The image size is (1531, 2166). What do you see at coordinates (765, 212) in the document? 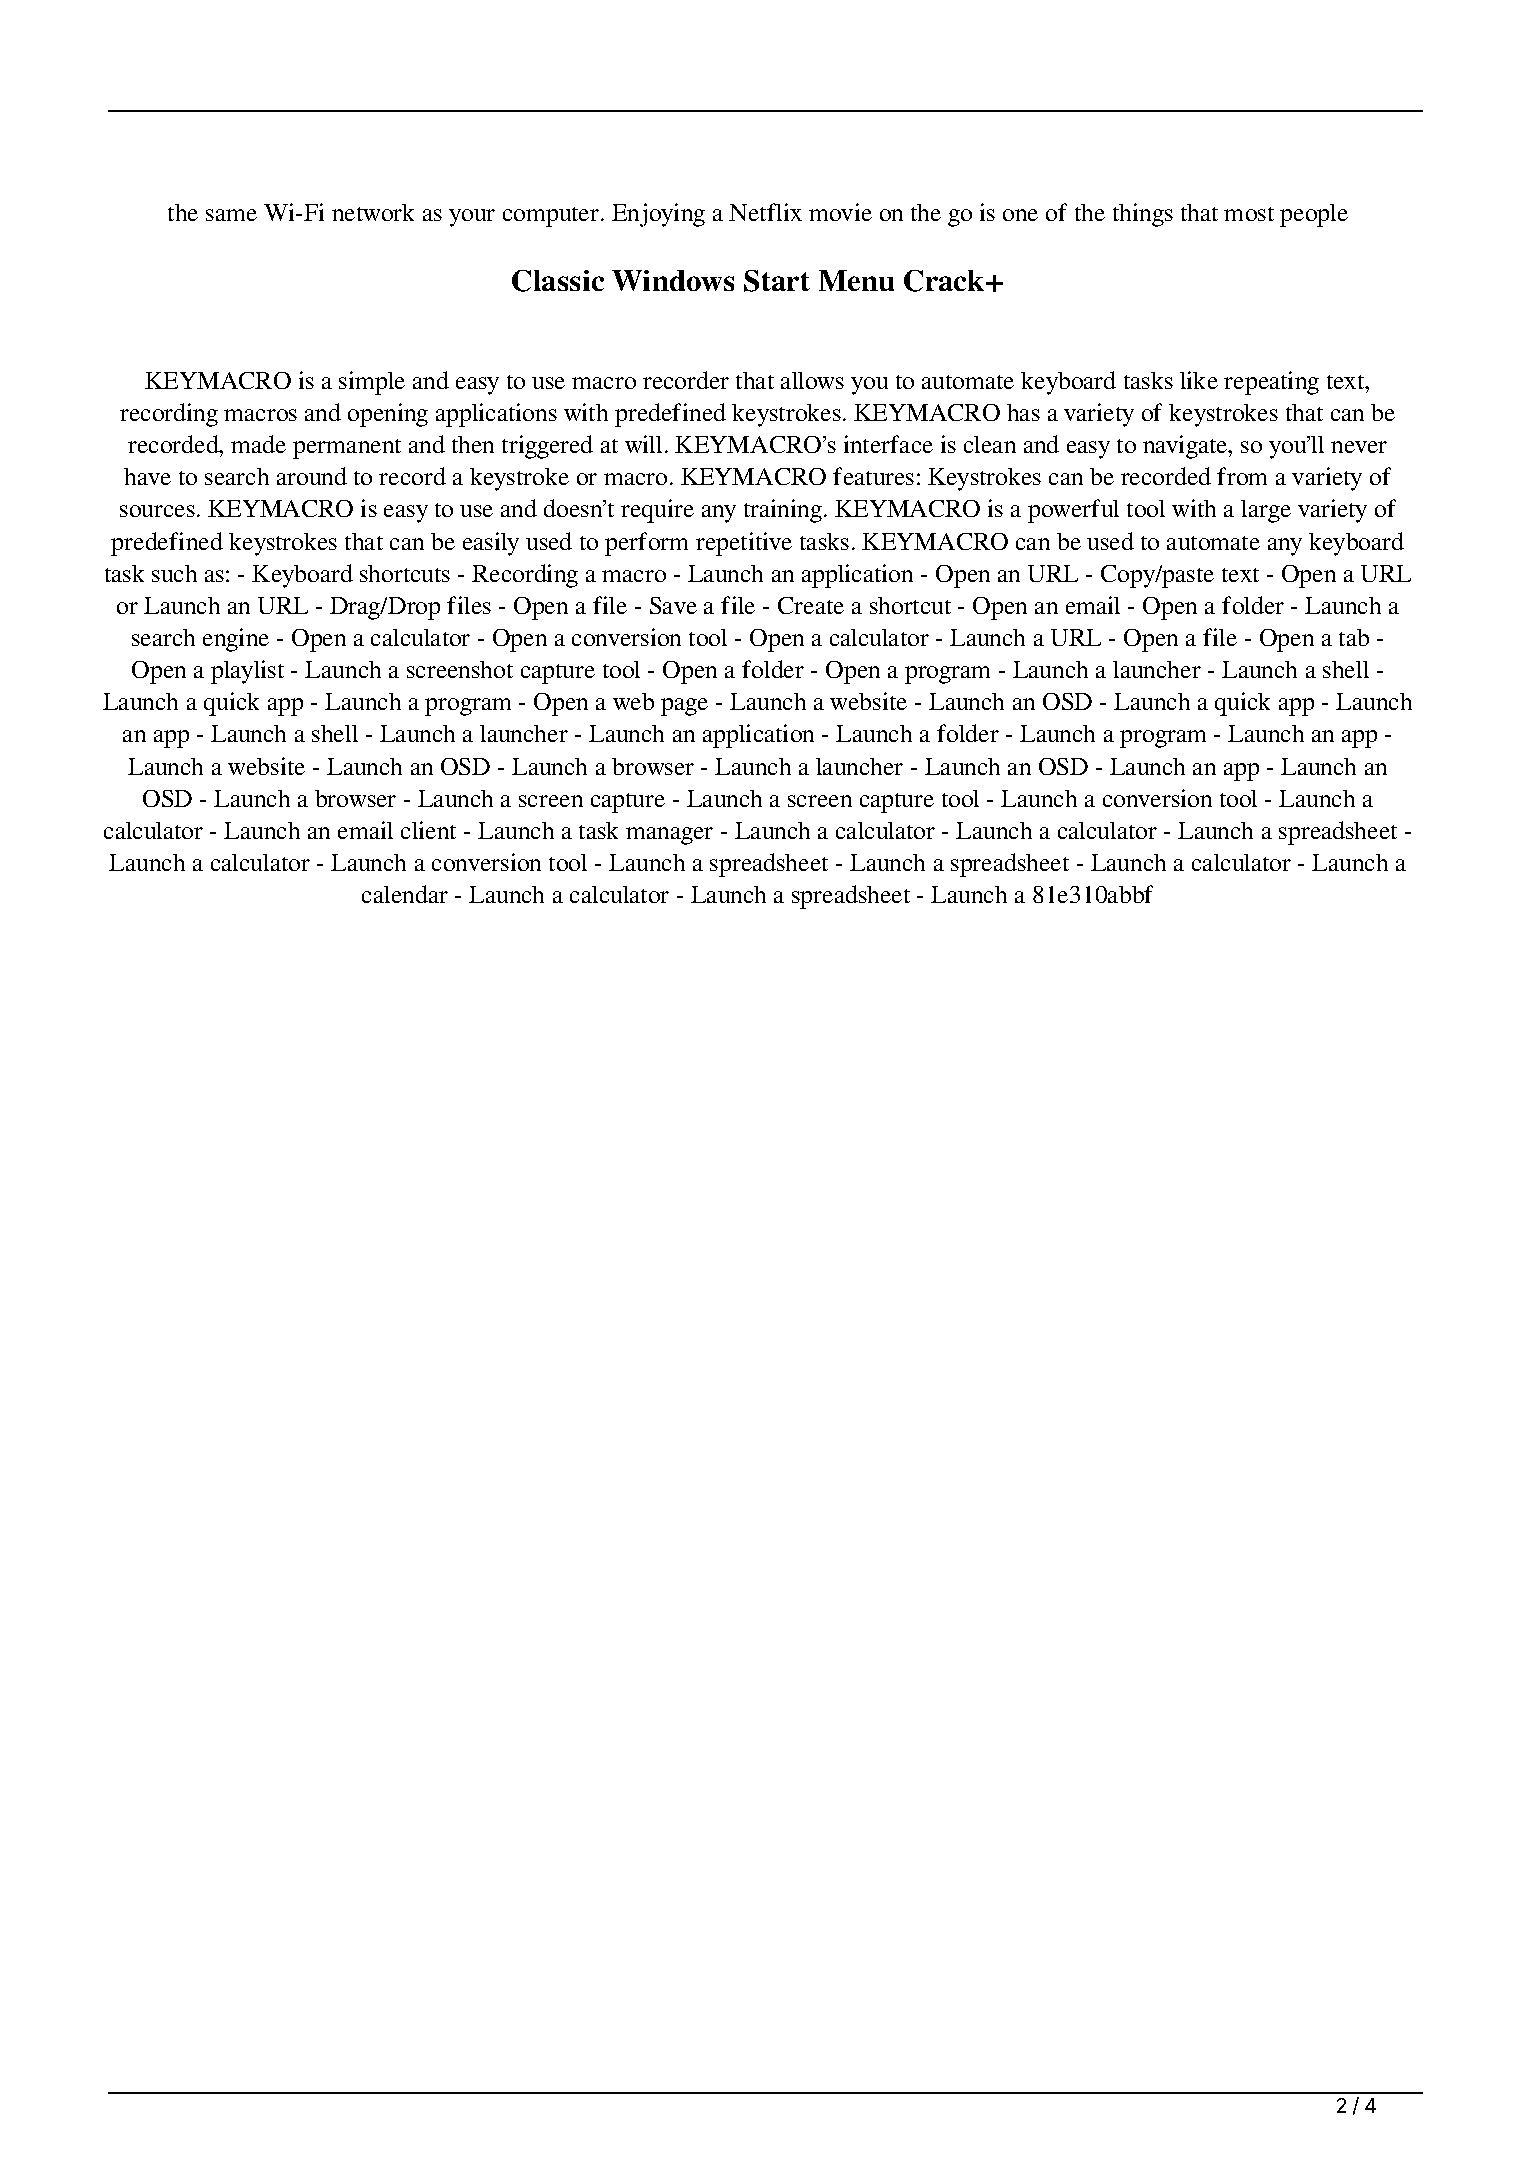
I see `Netflix` at bounding box center [765, 212].
